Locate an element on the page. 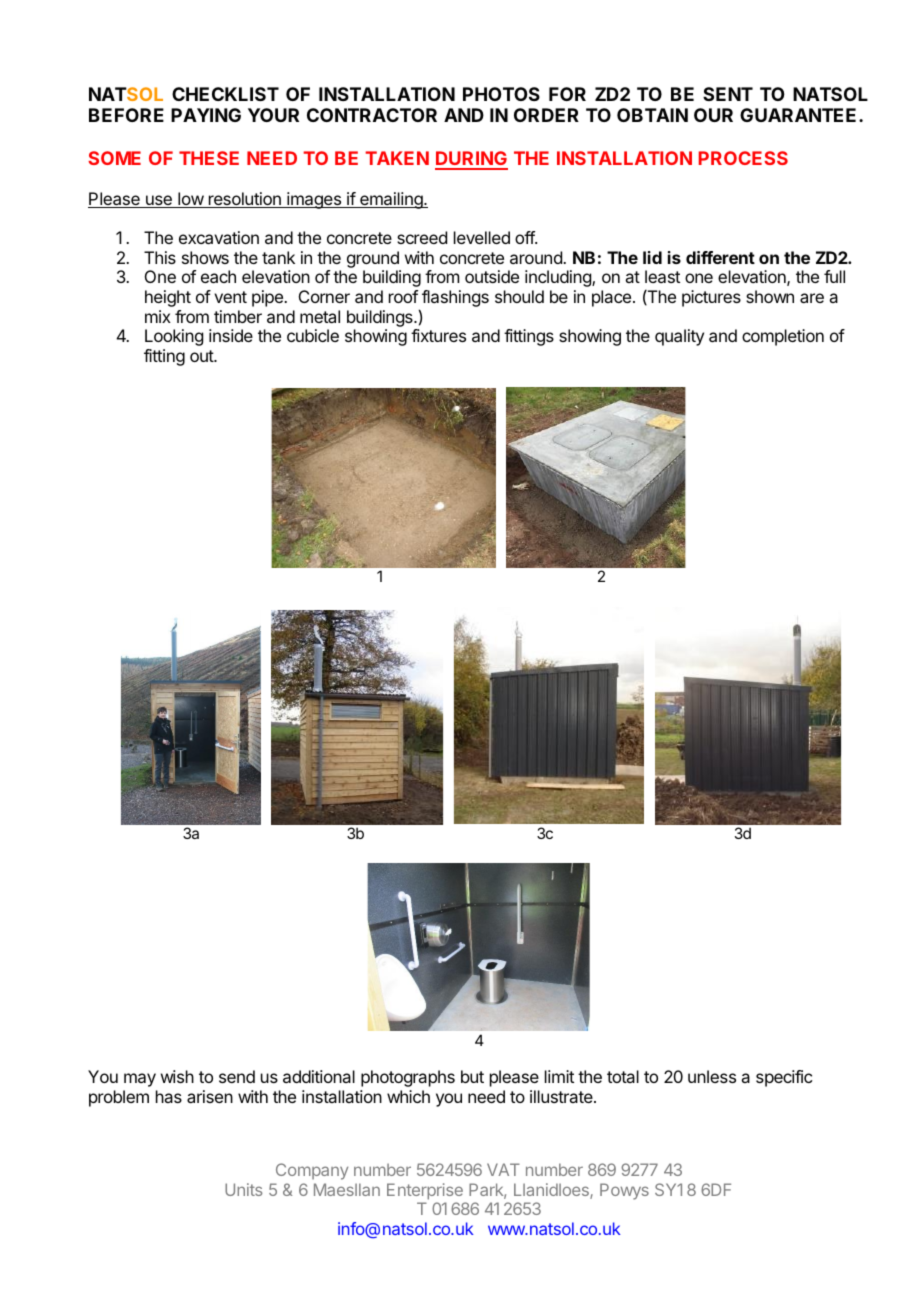  DURING is located at coordinates (471, 160).
